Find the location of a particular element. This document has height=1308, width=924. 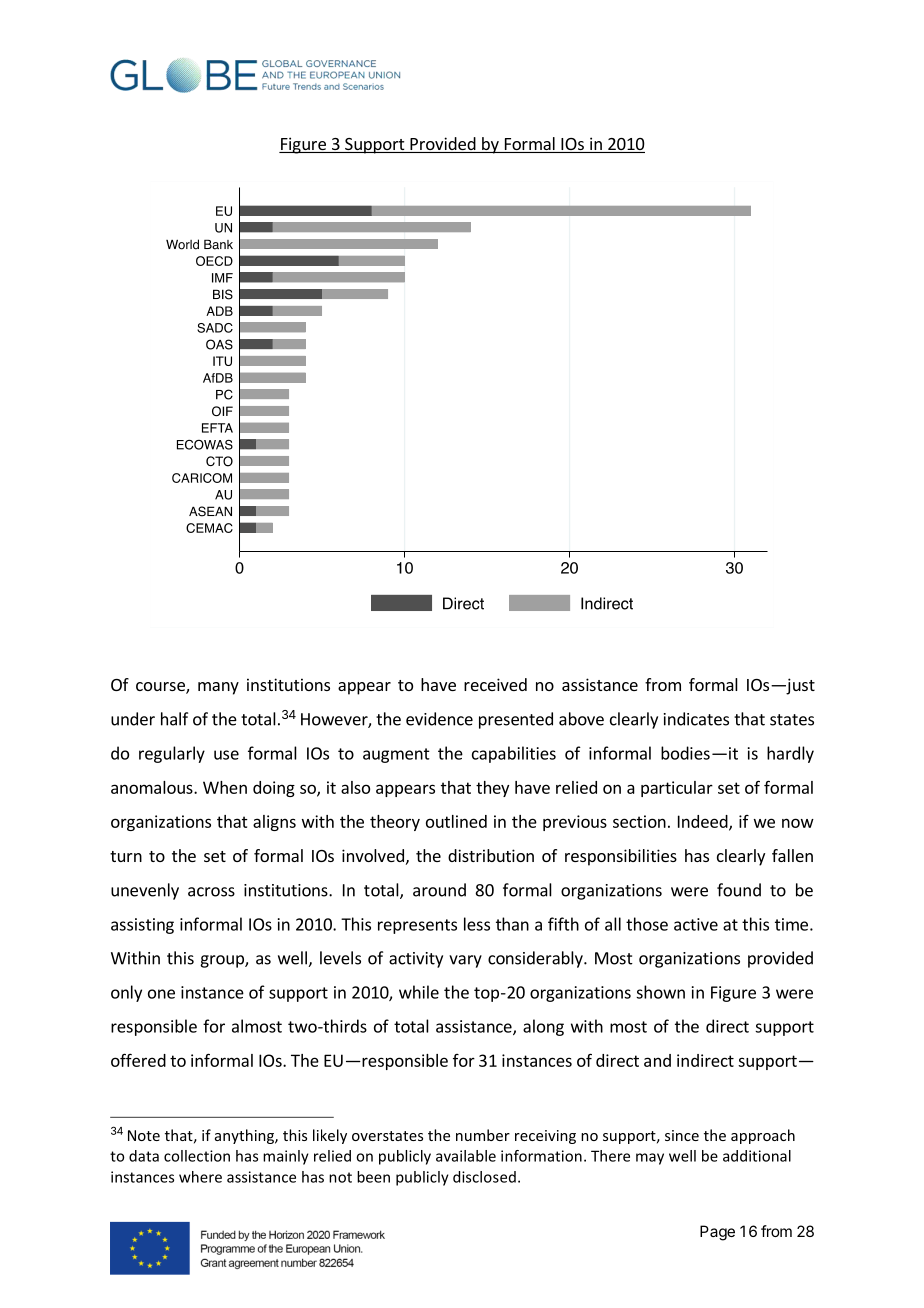

many is located at coordinates (218, 688).
